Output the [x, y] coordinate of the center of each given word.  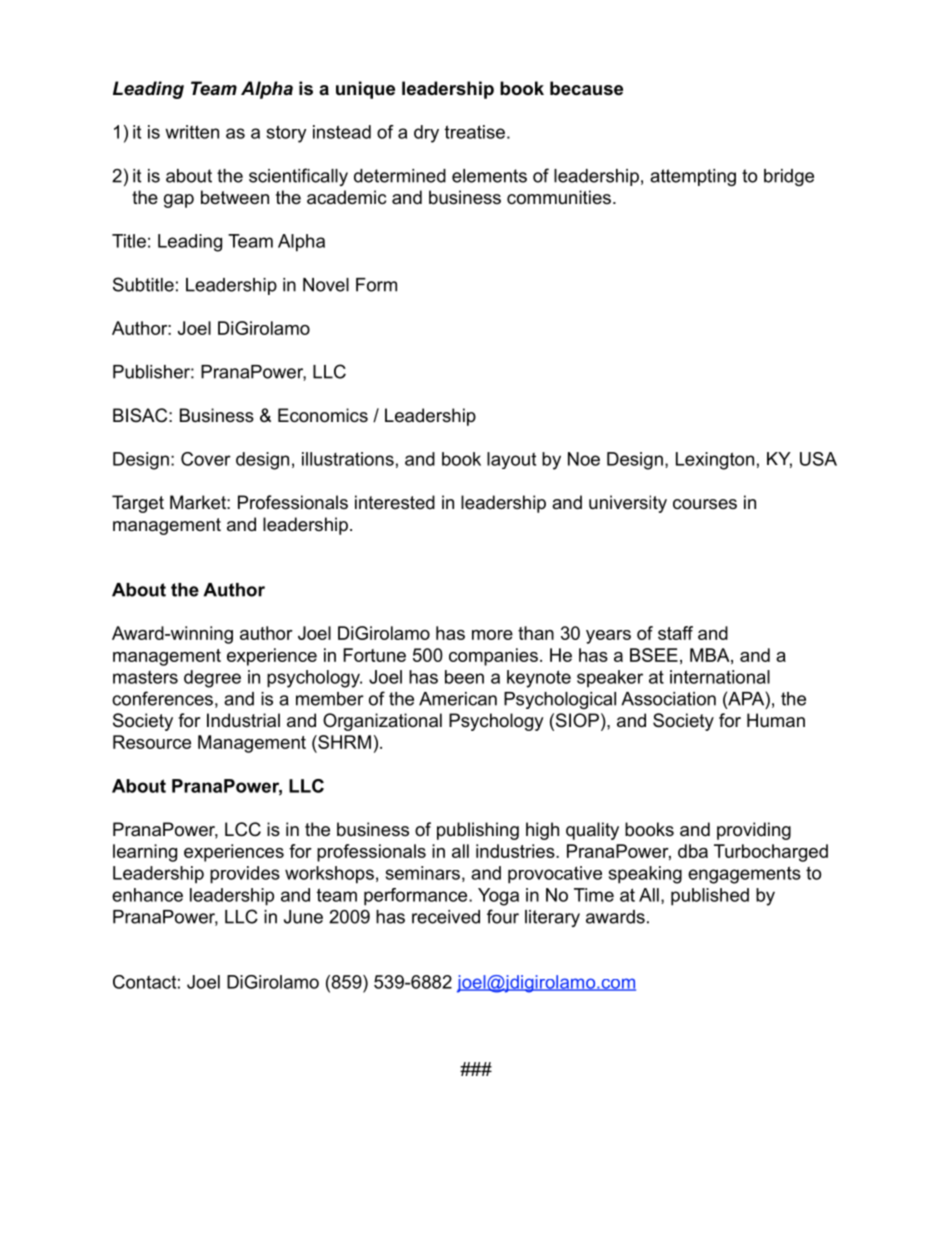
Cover [206, 459]
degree [212, 679]
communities [559, 197]
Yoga [498, 897]
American [458, 699]
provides [245, 875]
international [720, 677]
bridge [789, 177]
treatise [475, 132]
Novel [326, 285]
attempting [693, 177]
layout [511, 460]
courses [705, 504]
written [192, 132]
